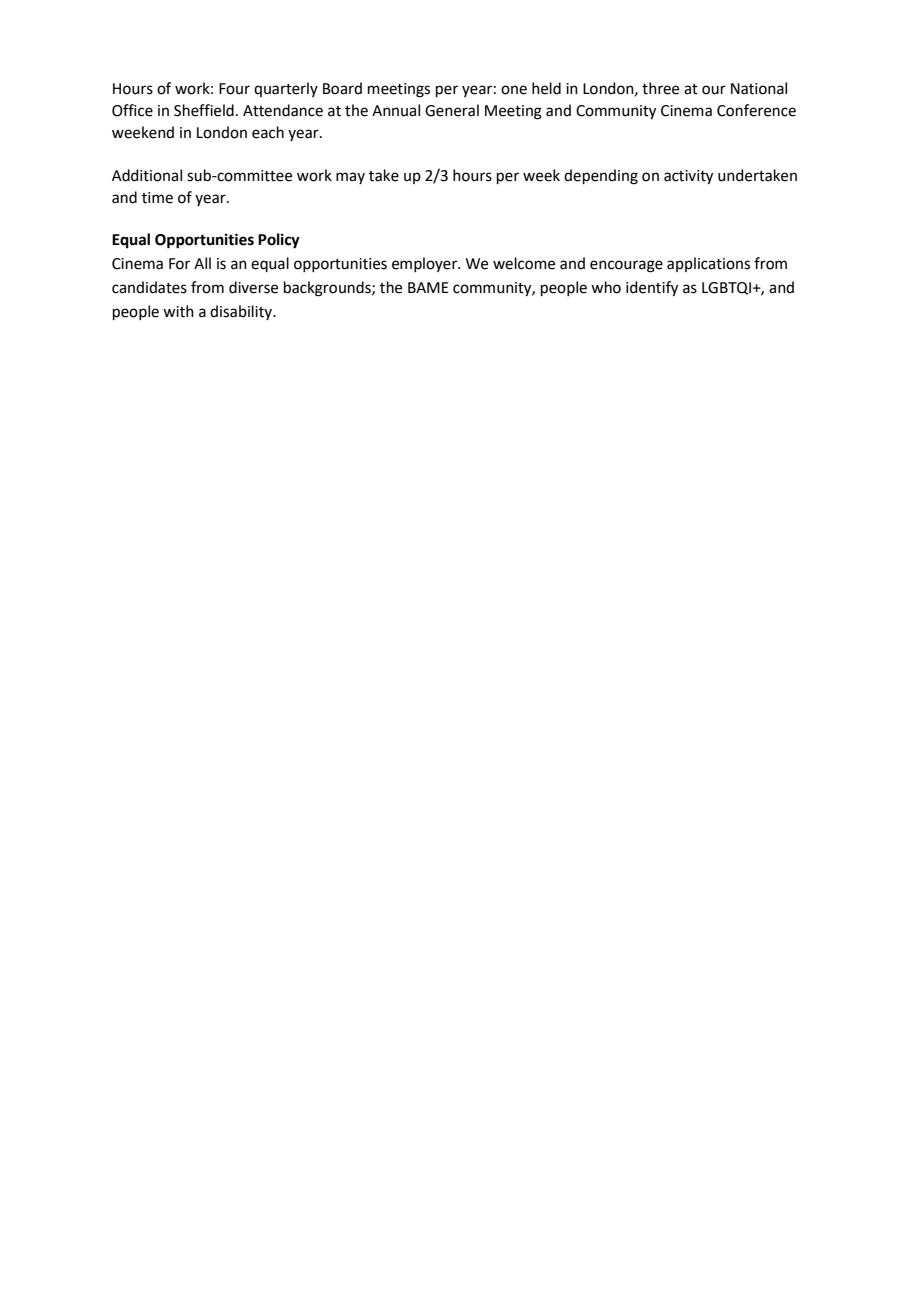 This screenshot has height=1308, width=924. I want to click on General, so click(452, 110).
